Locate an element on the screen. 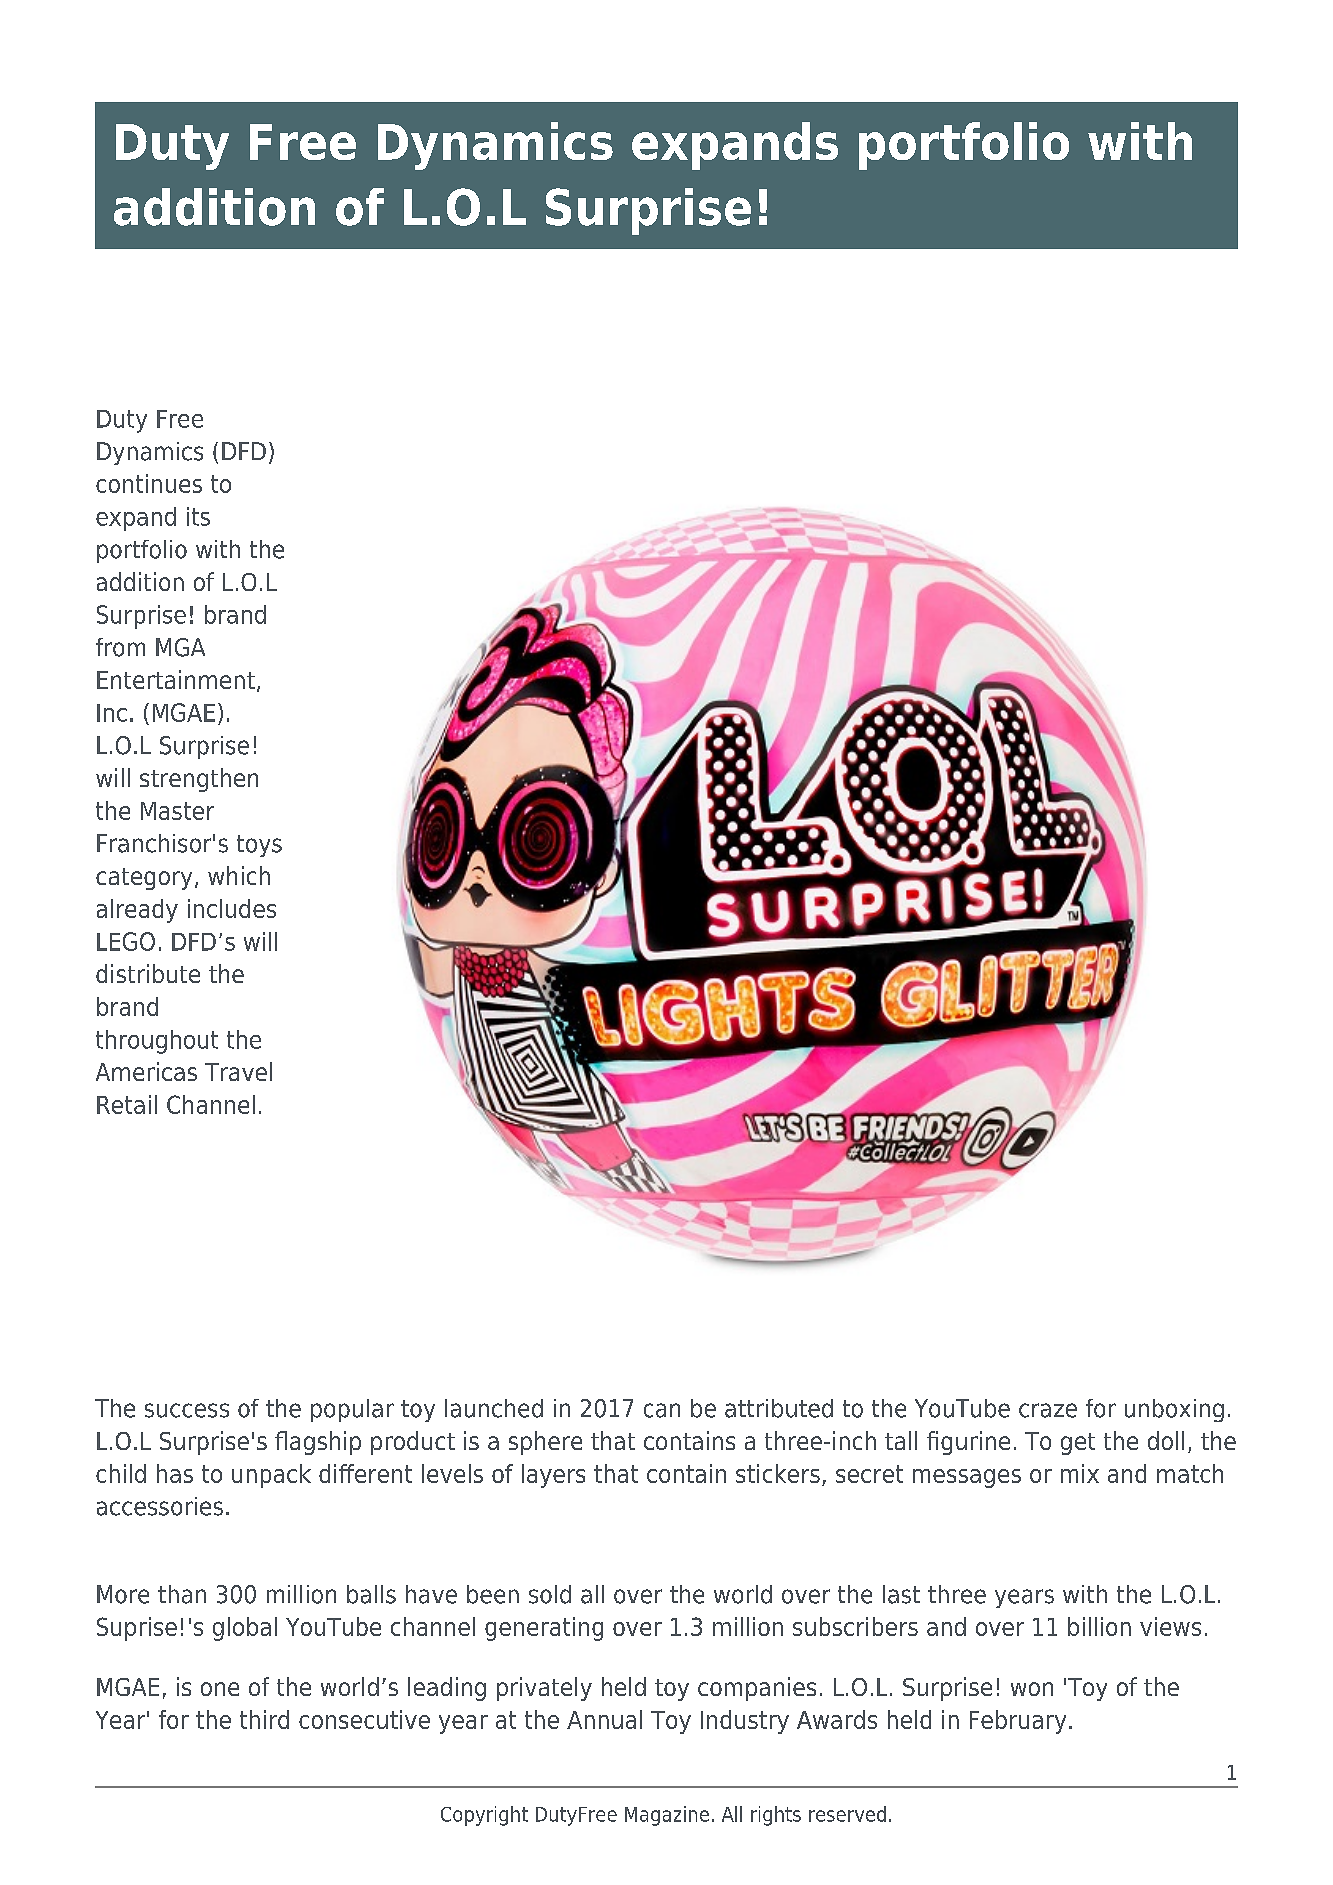  can is located at coordinates (662, 1410).
